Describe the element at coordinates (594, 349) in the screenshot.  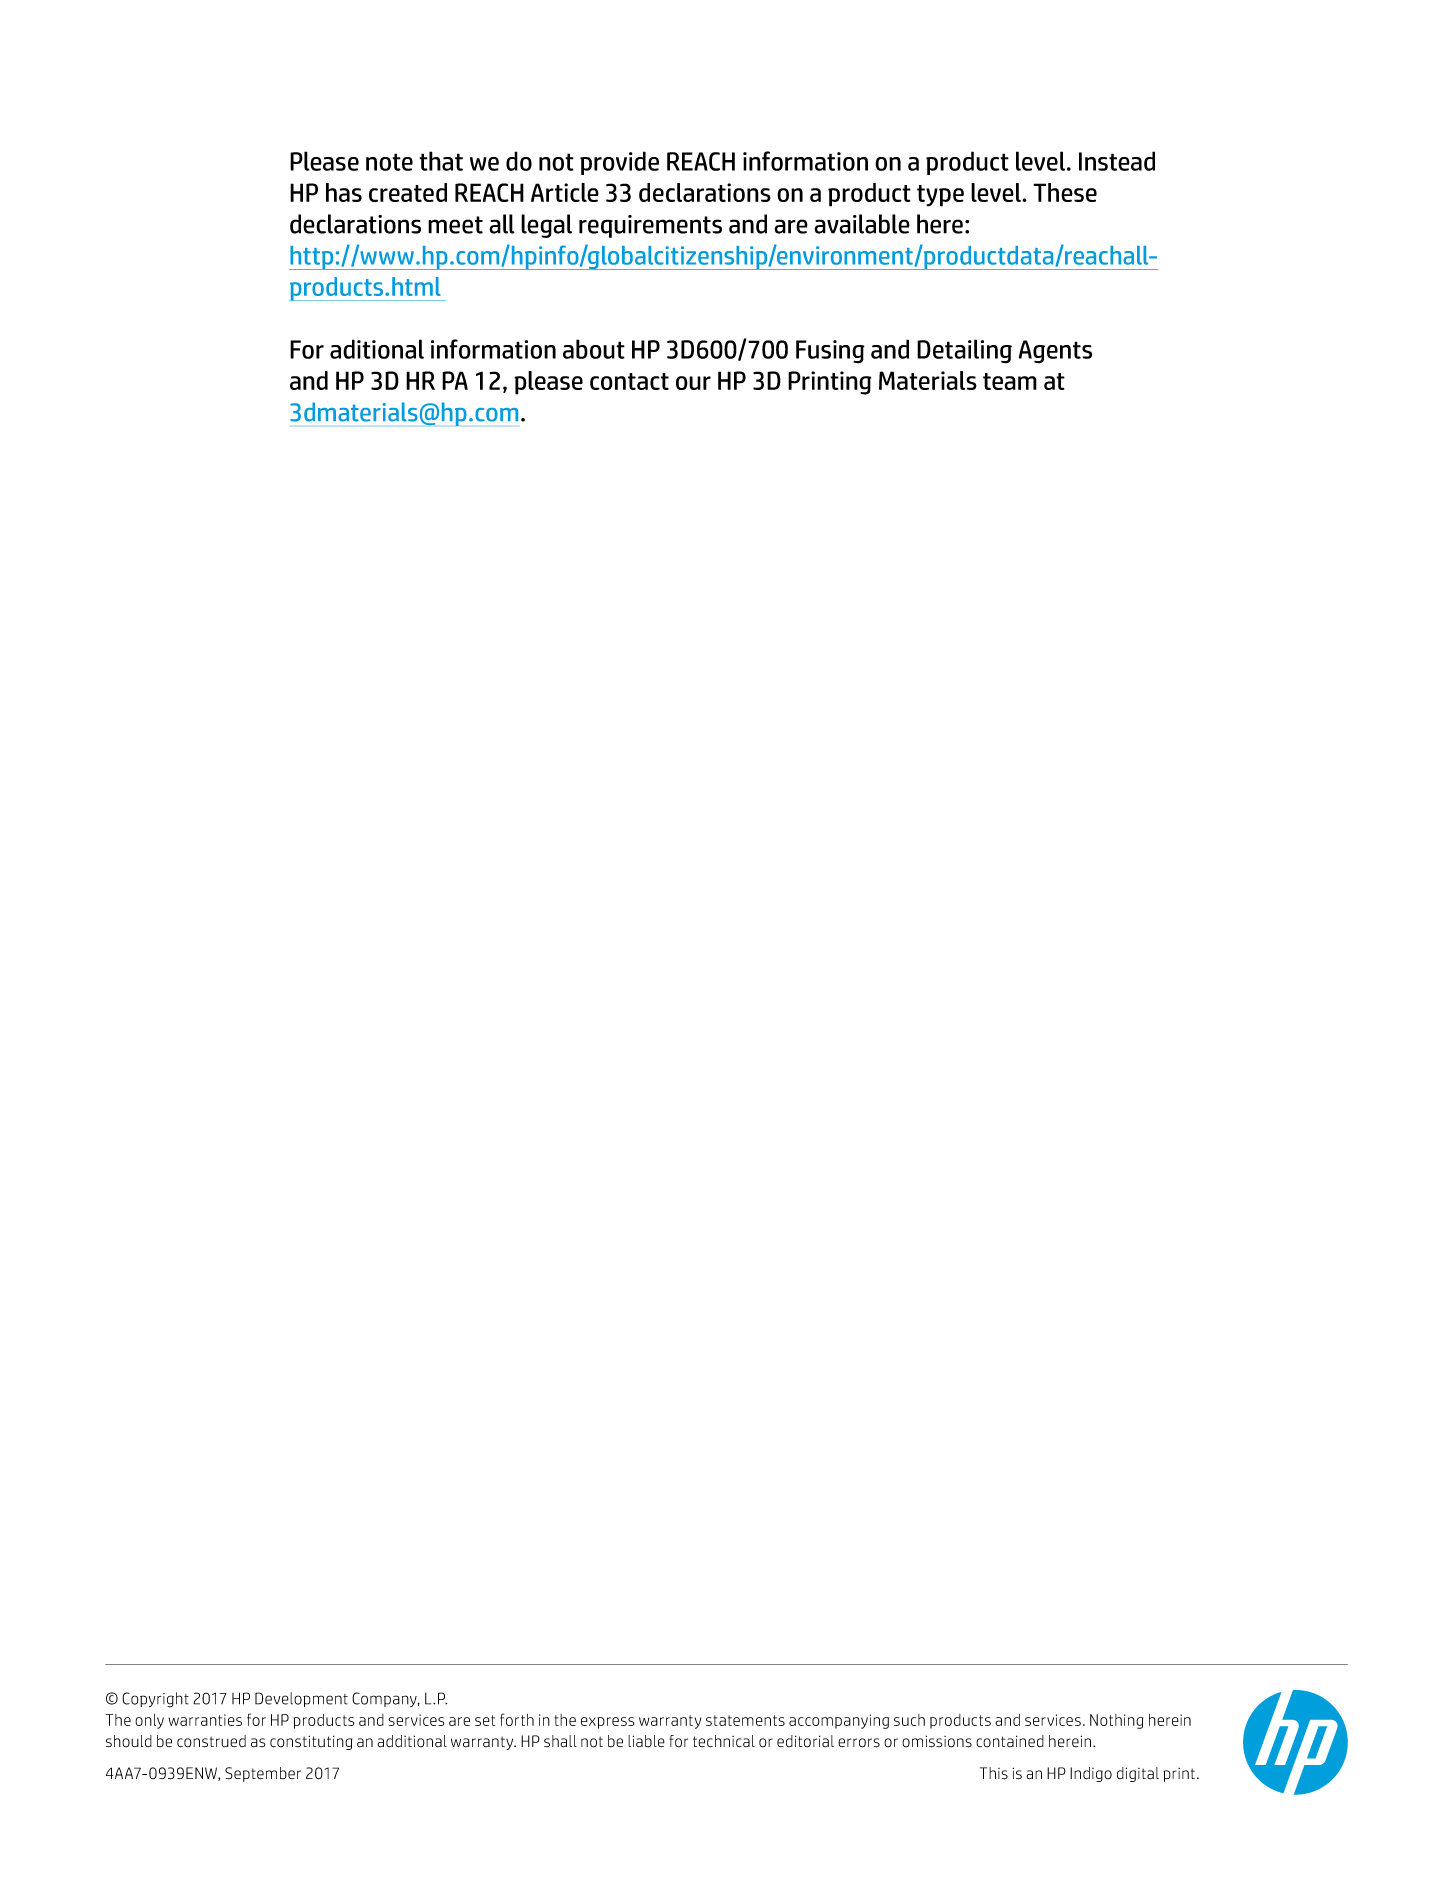
I see `about` at that location.
